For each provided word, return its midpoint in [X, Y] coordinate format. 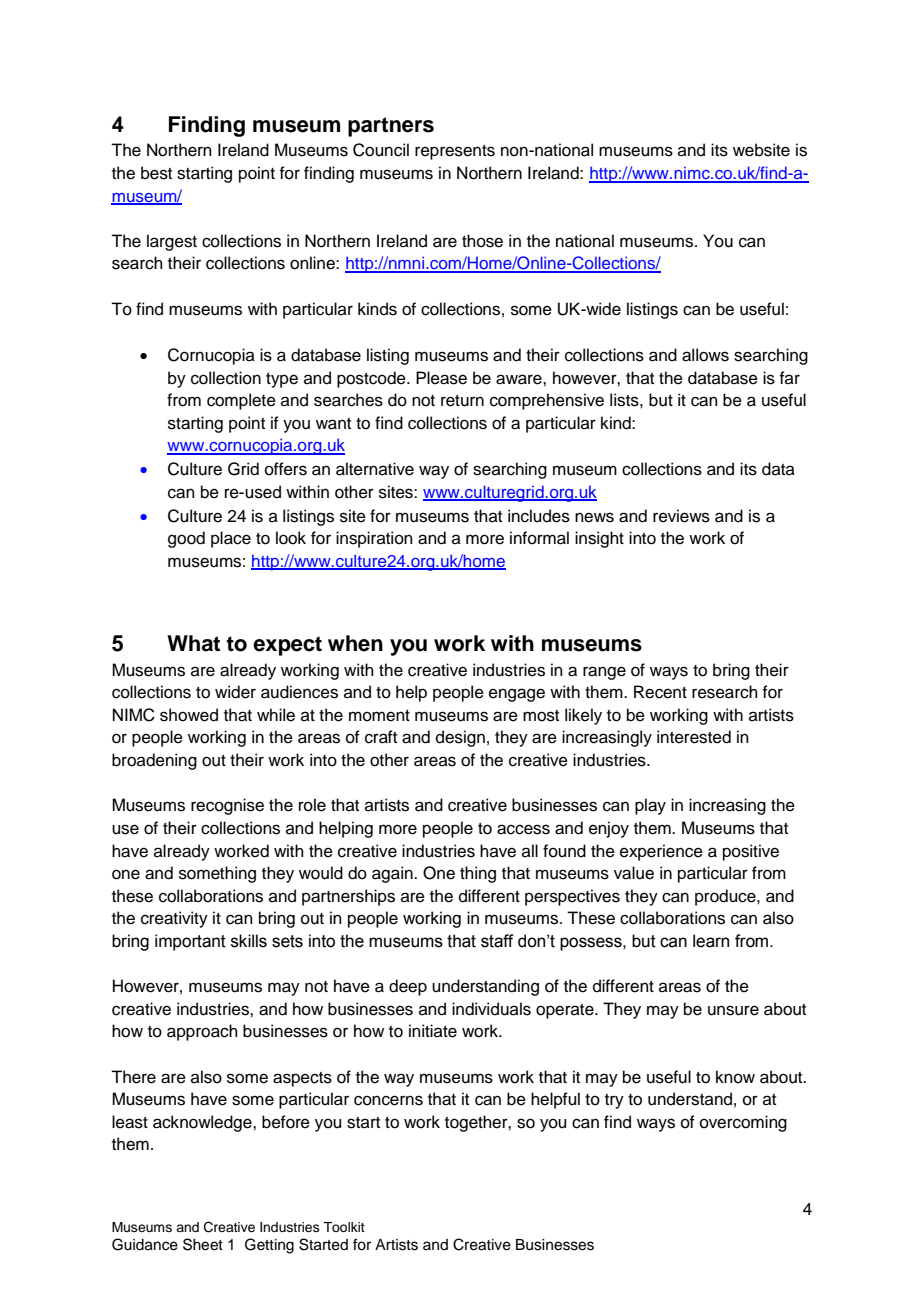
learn [711, 941]
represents [455, 152]
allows [705, 355]
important [190, 942]
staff [497, 941]
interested [694, 737]
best [156, 173]
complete [241, 401]
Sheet [203, 1244]
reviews [681, 516]
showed [189, 715]
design [460, 738]
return [462, 401]
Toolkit [344, 1227]
